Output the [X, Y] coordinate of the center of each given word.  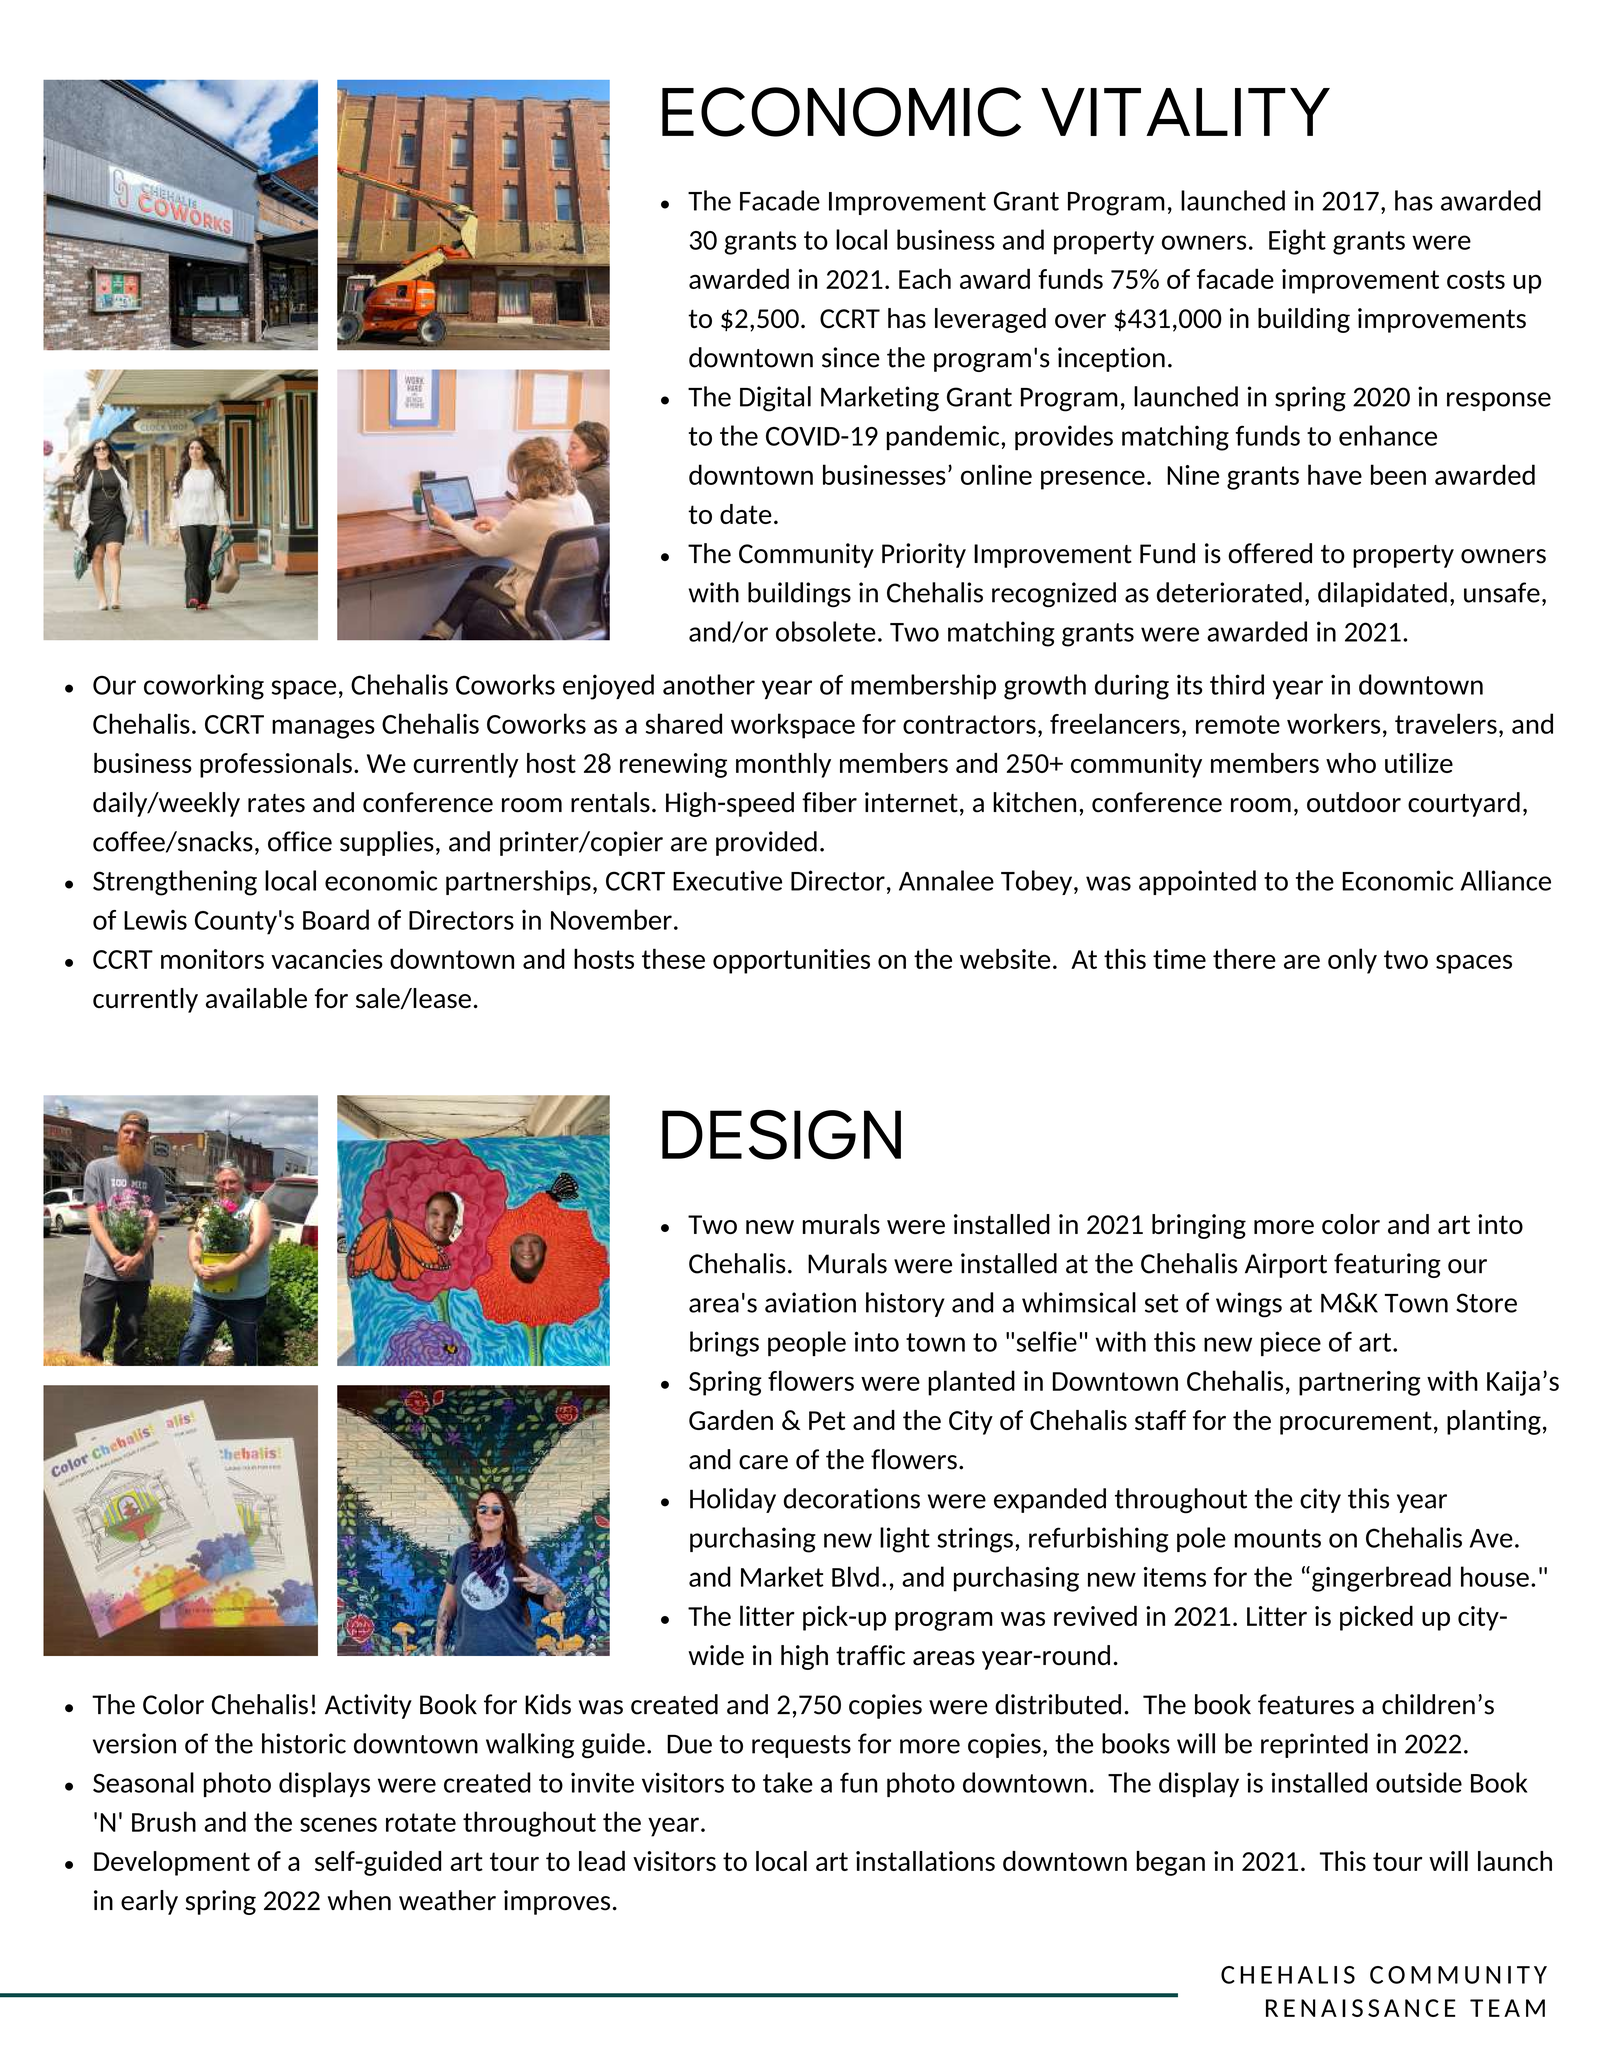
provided [766, 843]
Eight [1297, 242]
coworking [204, 687]
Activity [368, 1706]
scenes [338, 1824]
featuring [1387, 1265]
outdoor [1354, 802]
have [1335, 474]
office [300, 841]
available [256, 998]
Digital [775, 399]
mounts [1278, 1538]
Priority [924, 555]
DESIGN [781, 1135]
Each [925, 278]
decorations [852, 1498]
